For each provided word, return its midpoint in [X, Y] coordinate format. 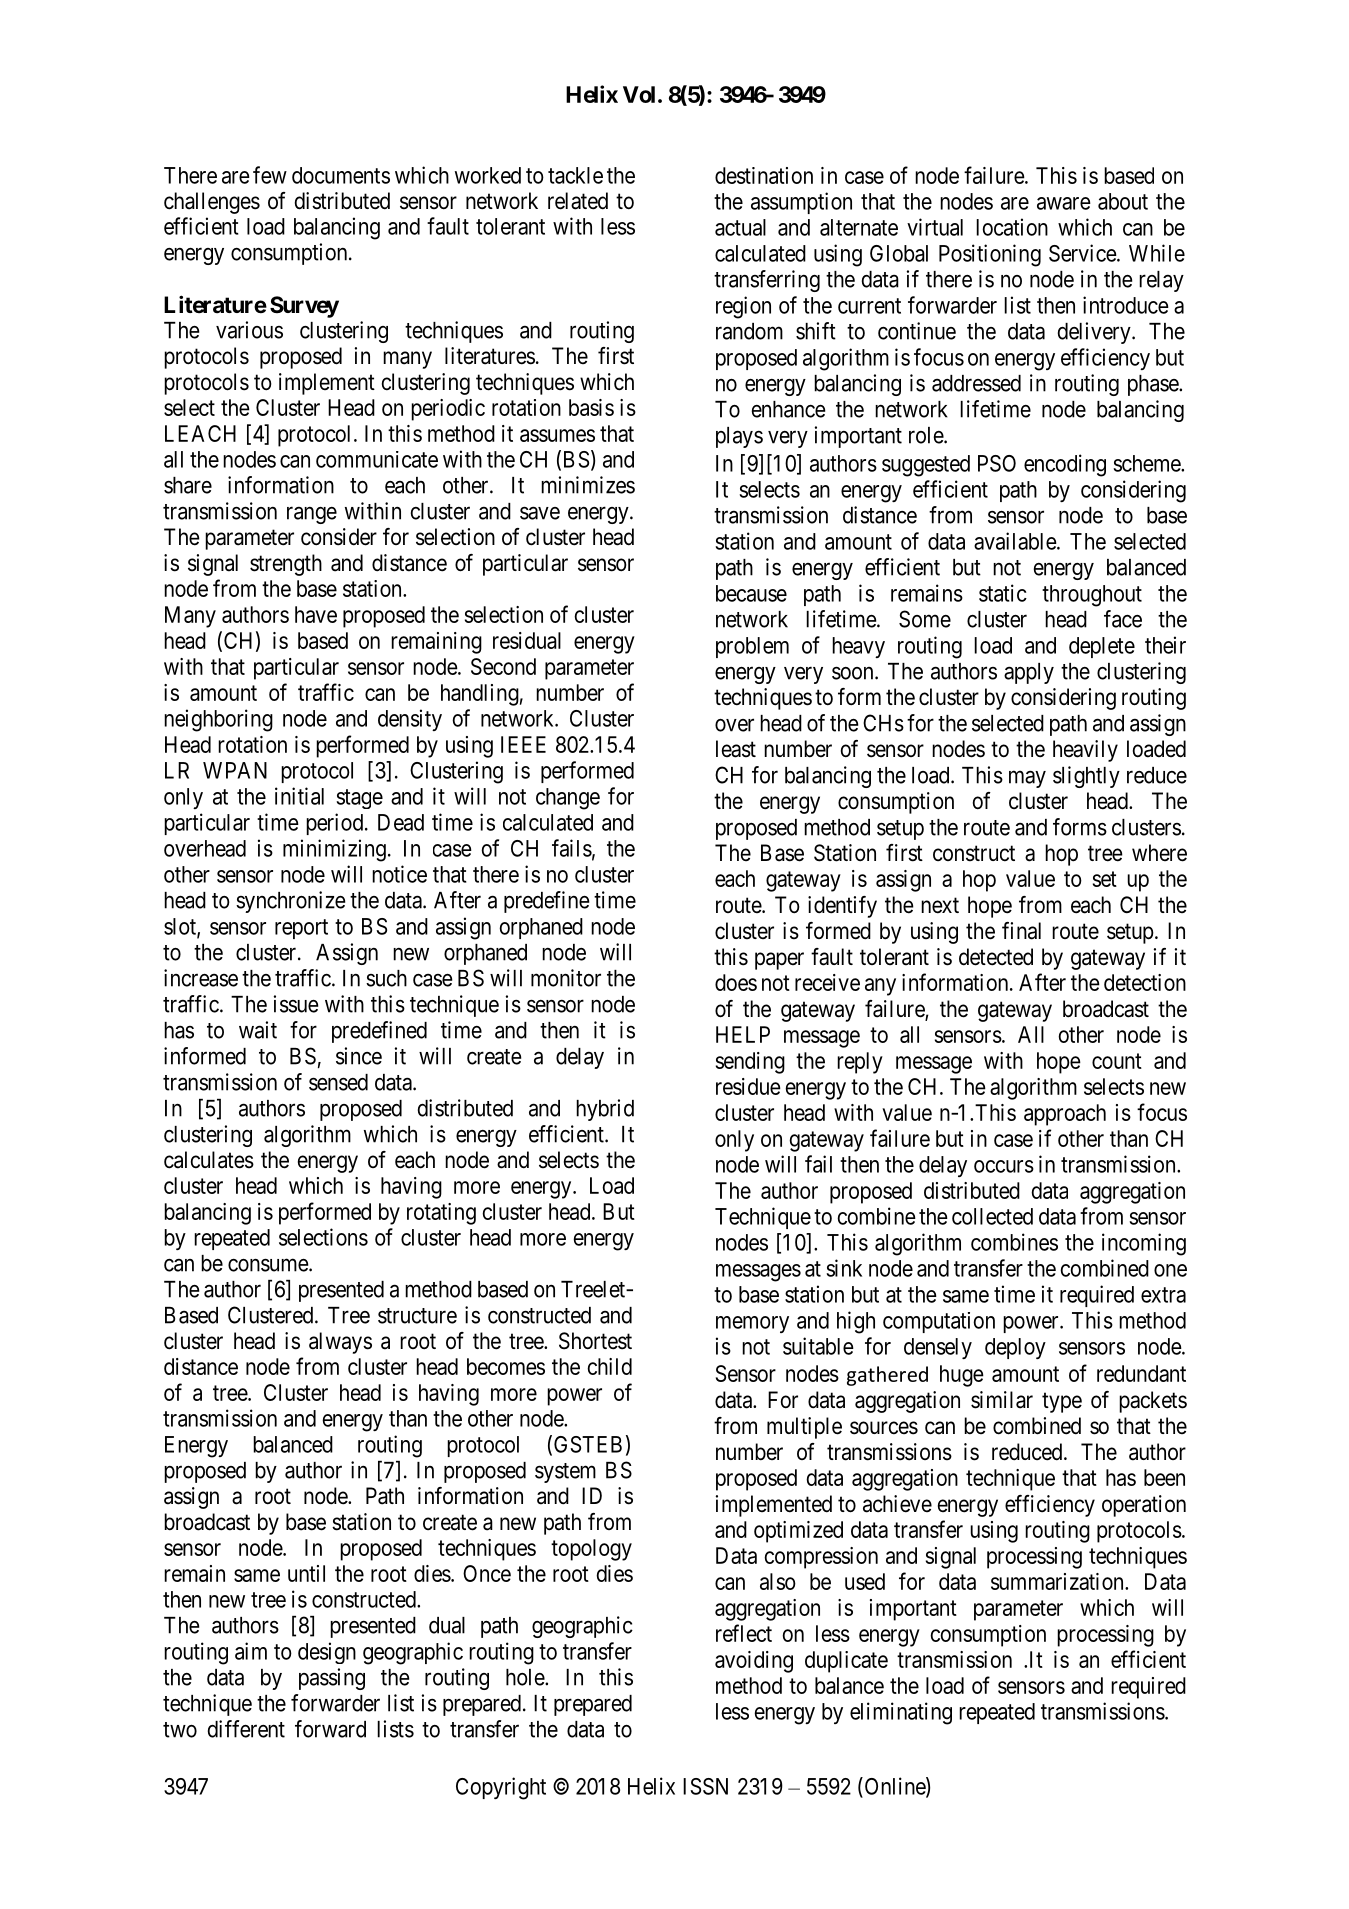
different [246, 1729]
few [270, 175]
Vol [639, 94]
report [301, 929]
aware [1064, 203]
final [1021, 931]
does [736, 982]
